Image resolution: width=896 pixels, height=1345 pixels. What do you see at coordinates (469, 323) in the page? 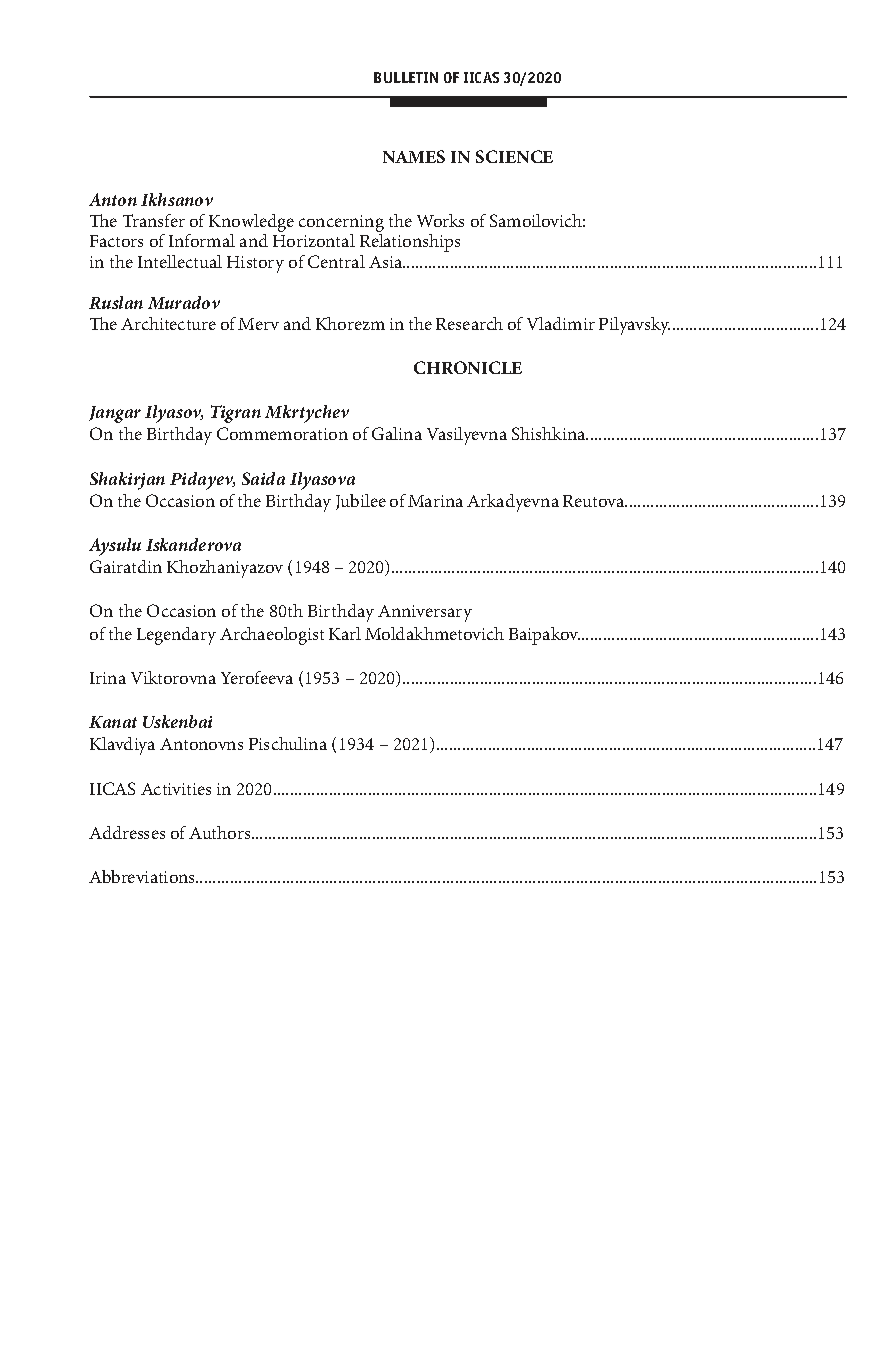
I see `Research` at bounding box center [469, 323].
